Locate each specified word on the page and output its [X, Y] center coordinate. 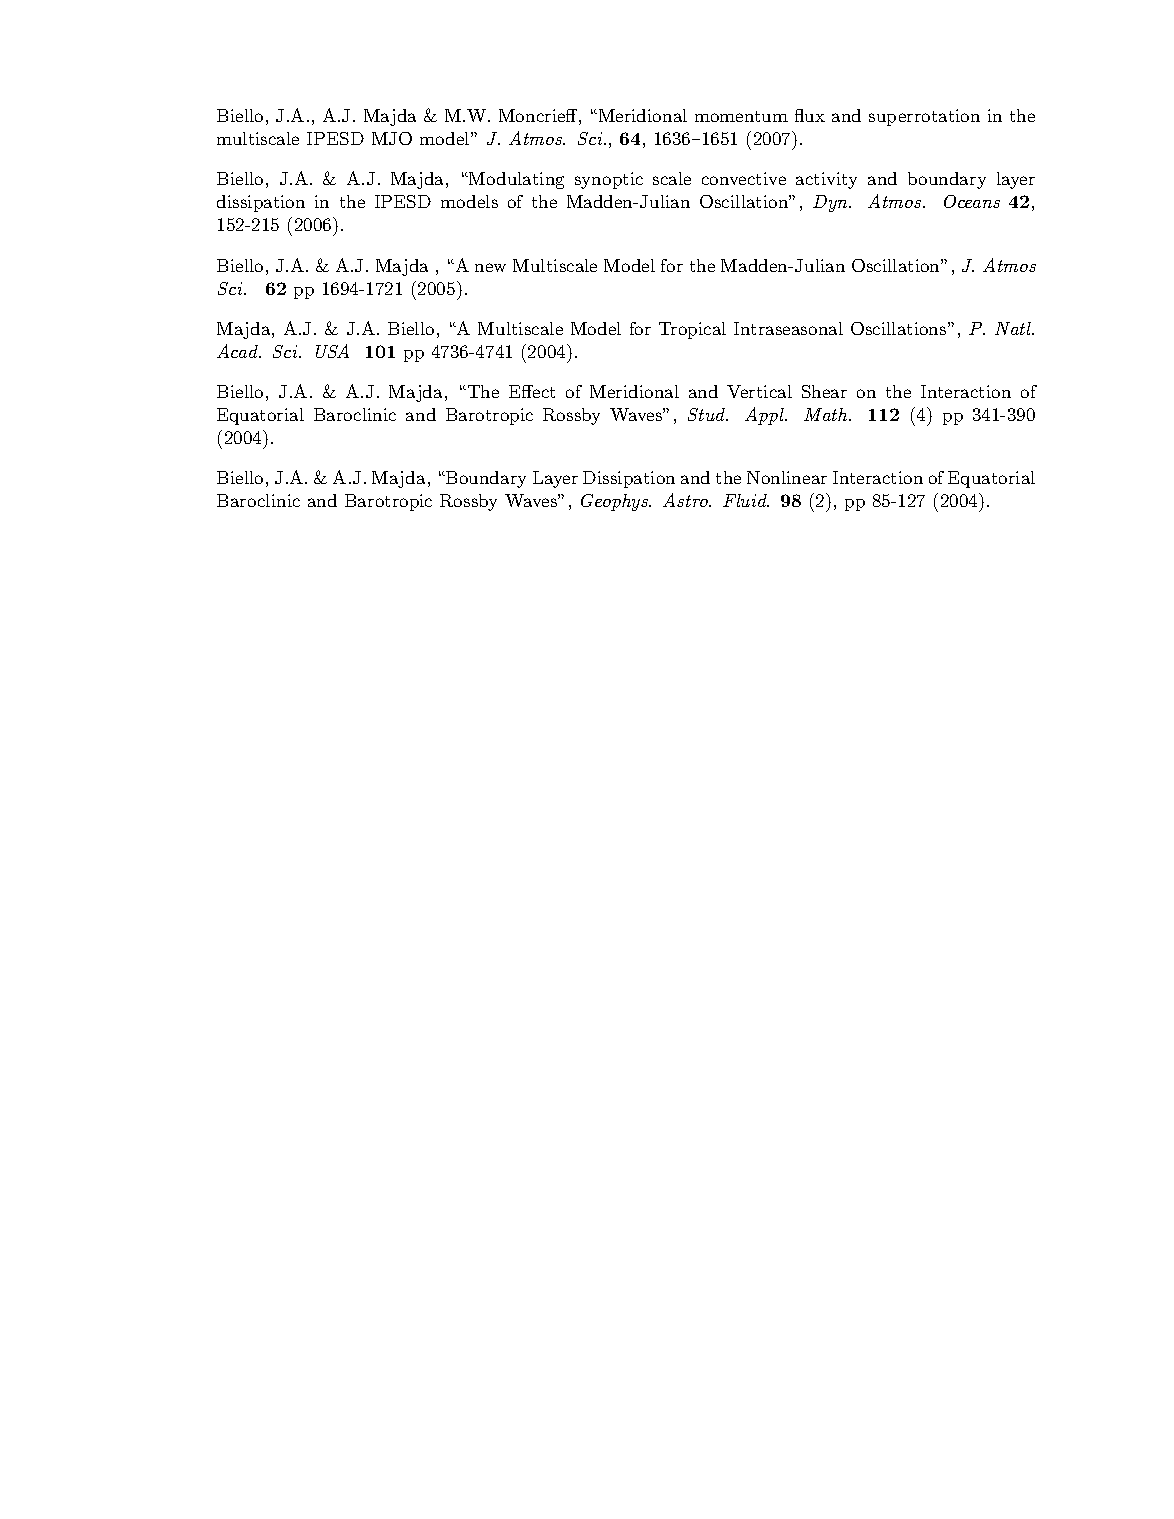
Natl [1014, 328]
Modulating [515, 180]
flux [810, 115]
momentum [741, 116]
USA [332, 351]
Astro [686, 500]
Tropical [692, 330]
